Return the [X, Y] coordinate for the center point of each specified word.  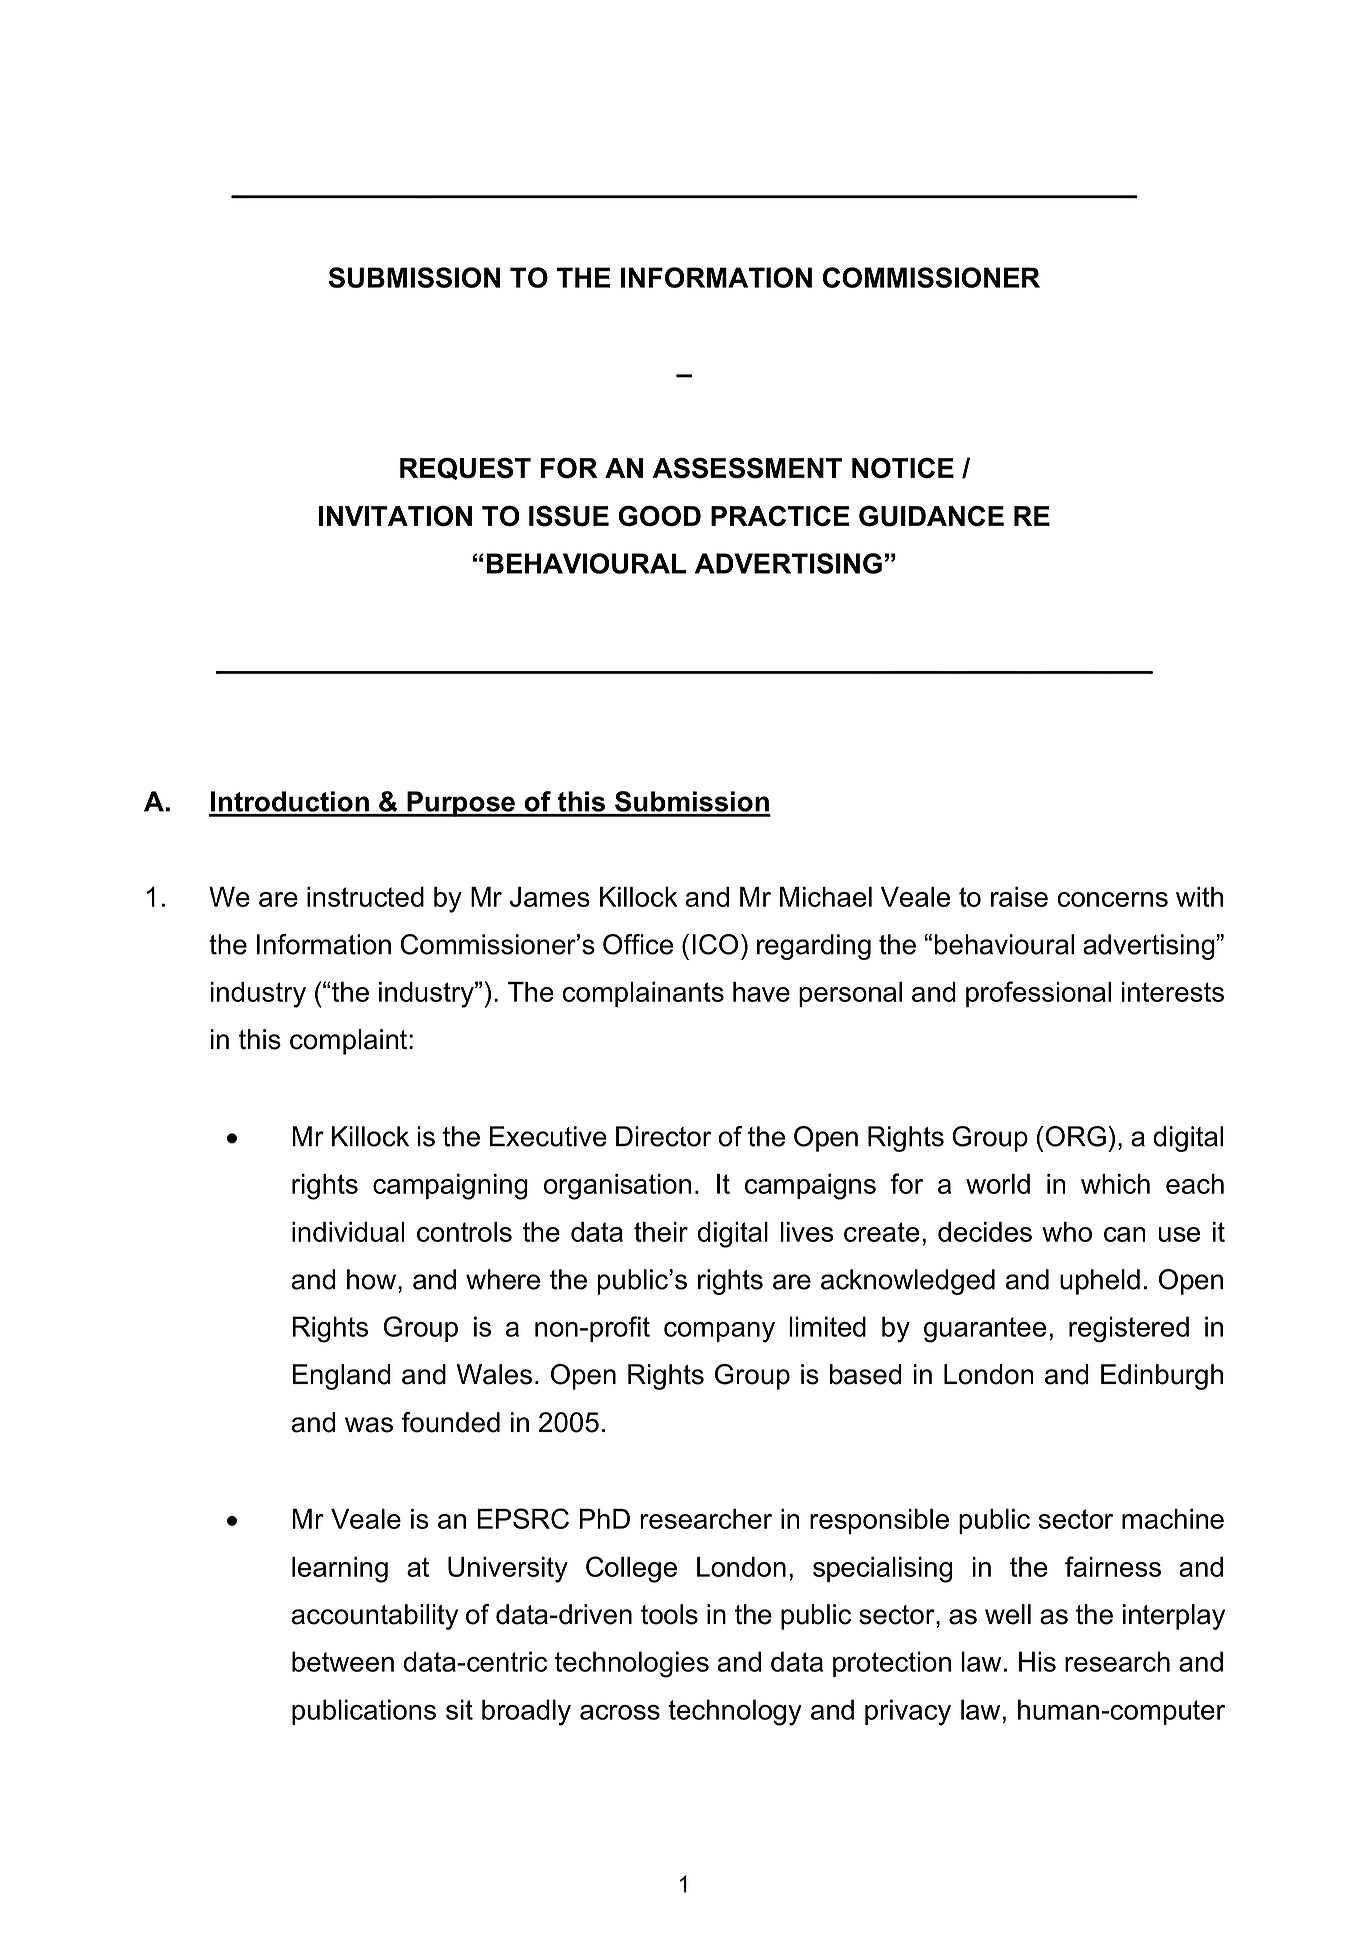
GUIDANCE [931, 516]
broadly [526, 1712]
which [1115, 1184]
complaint [348, 1042]
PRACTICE [780, 516]
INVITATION [395, 516]
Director [664, 1136]
